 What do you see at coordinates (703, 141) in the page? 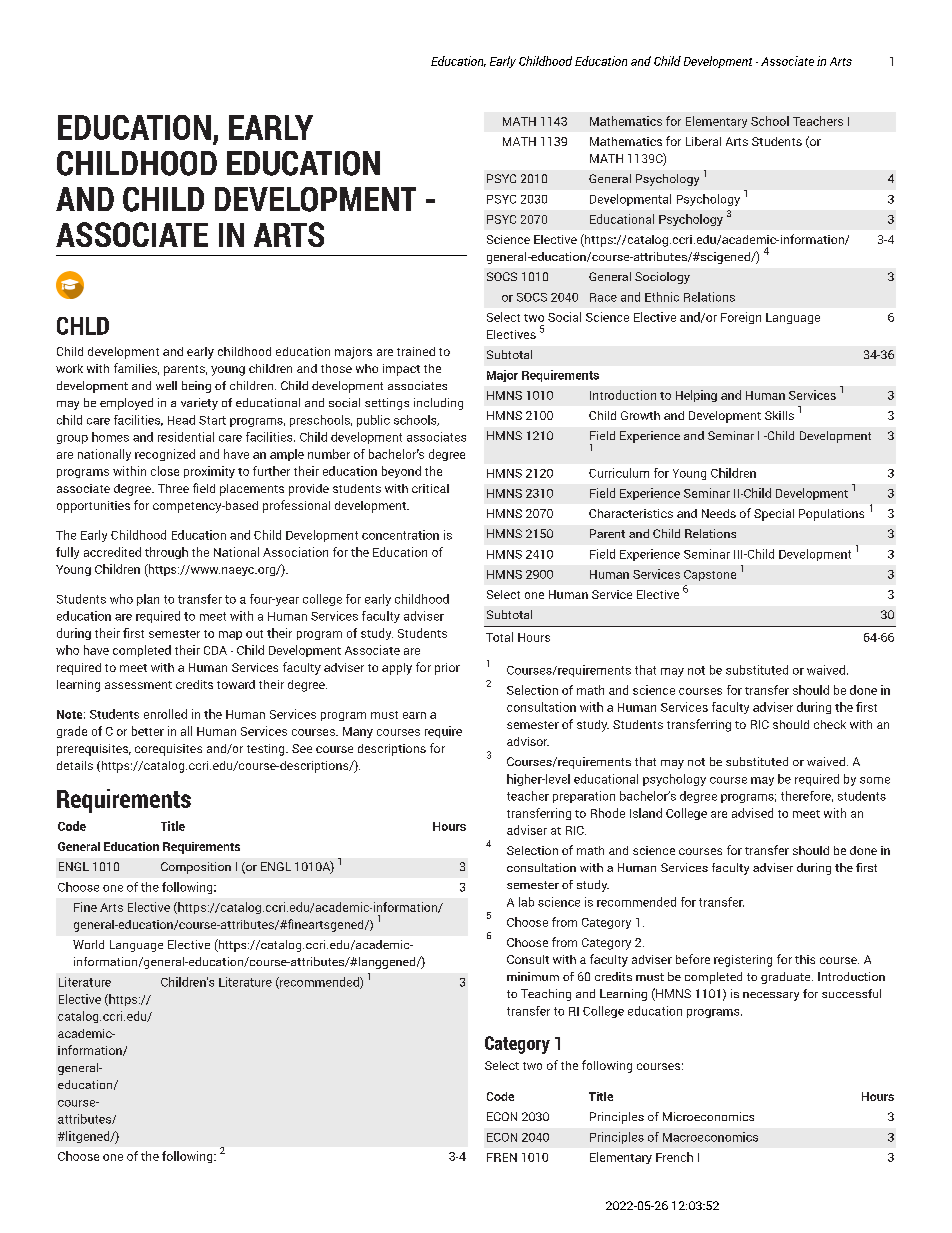
I see `Liberal` at bounding box center [703, 141].
